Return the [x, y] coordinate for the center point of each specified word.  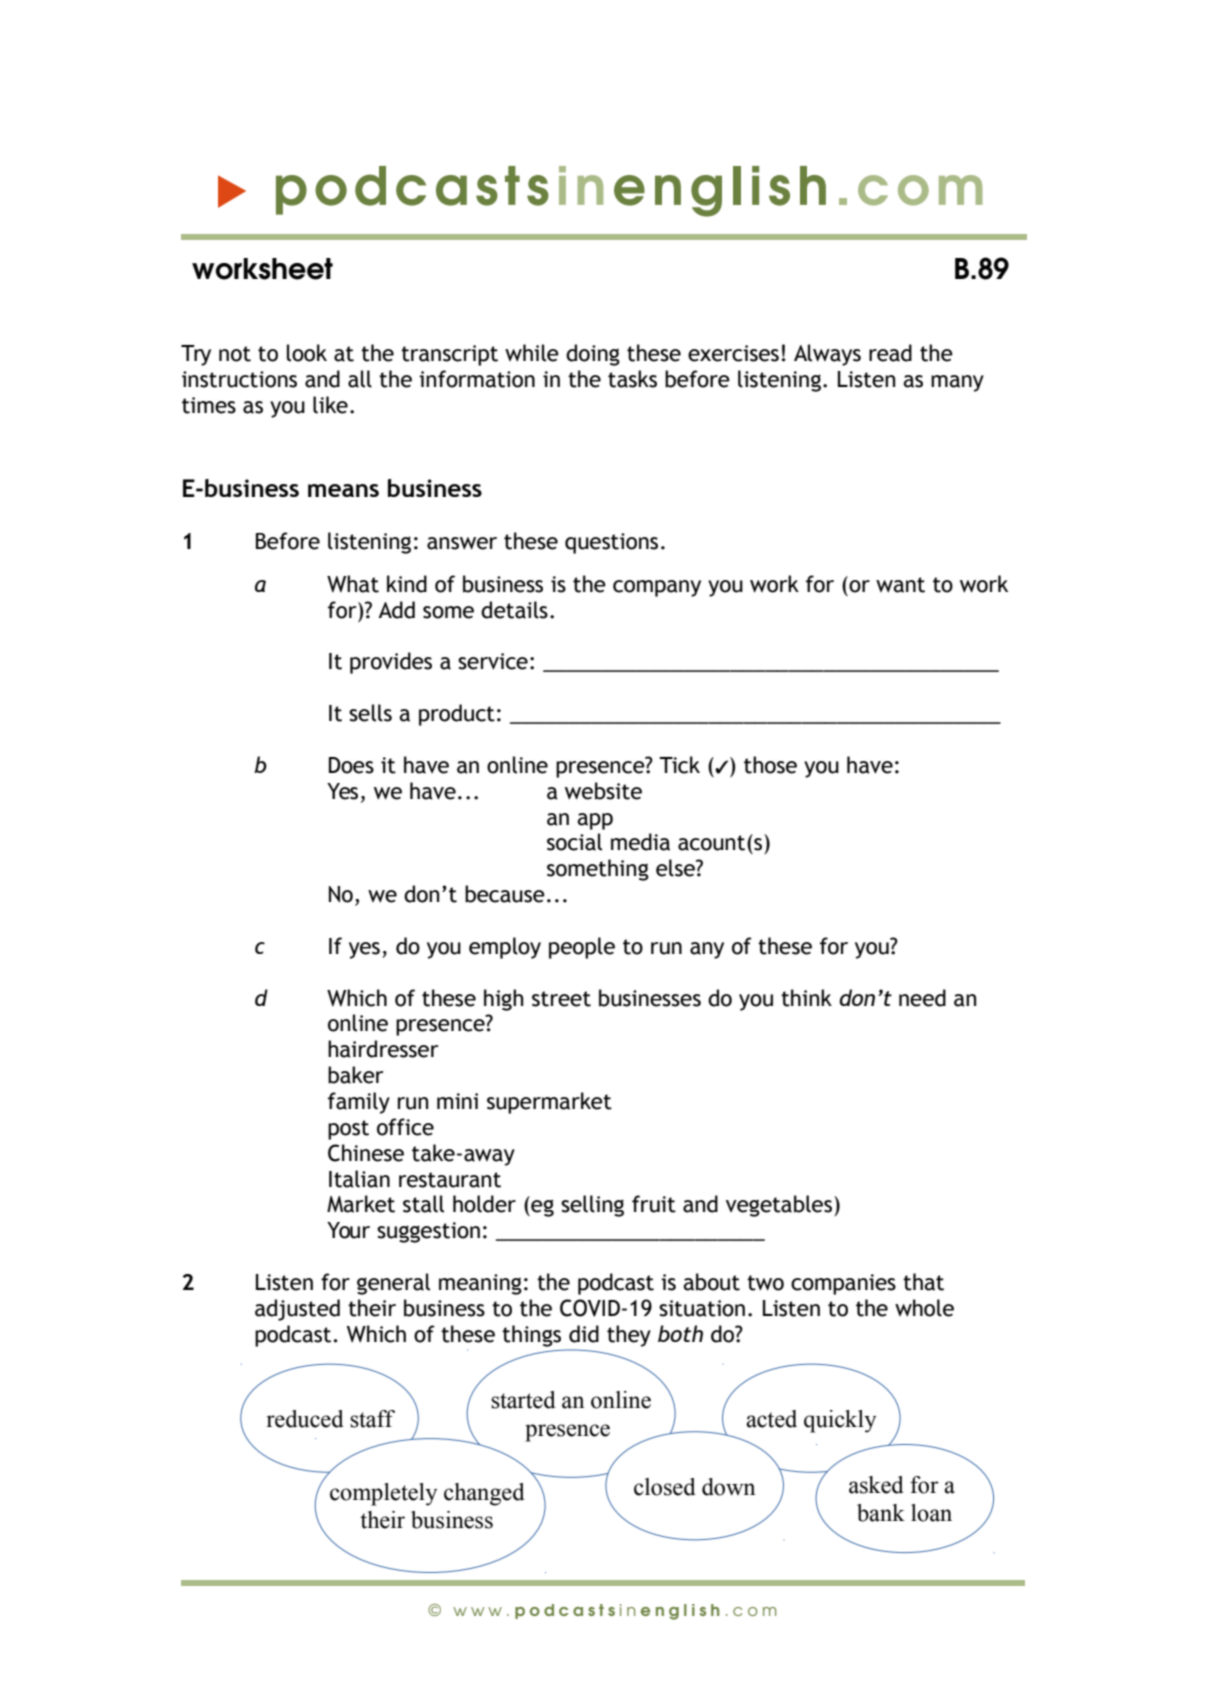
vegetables [780, 1206]
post [348, 1130]
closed [665, 1487]
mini [457, 1101]
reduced [305, 1419]
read [890, 353]
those [770, 765]
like [330, 405]
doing [593, 355]
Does [351, 765]
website [603, 791]
